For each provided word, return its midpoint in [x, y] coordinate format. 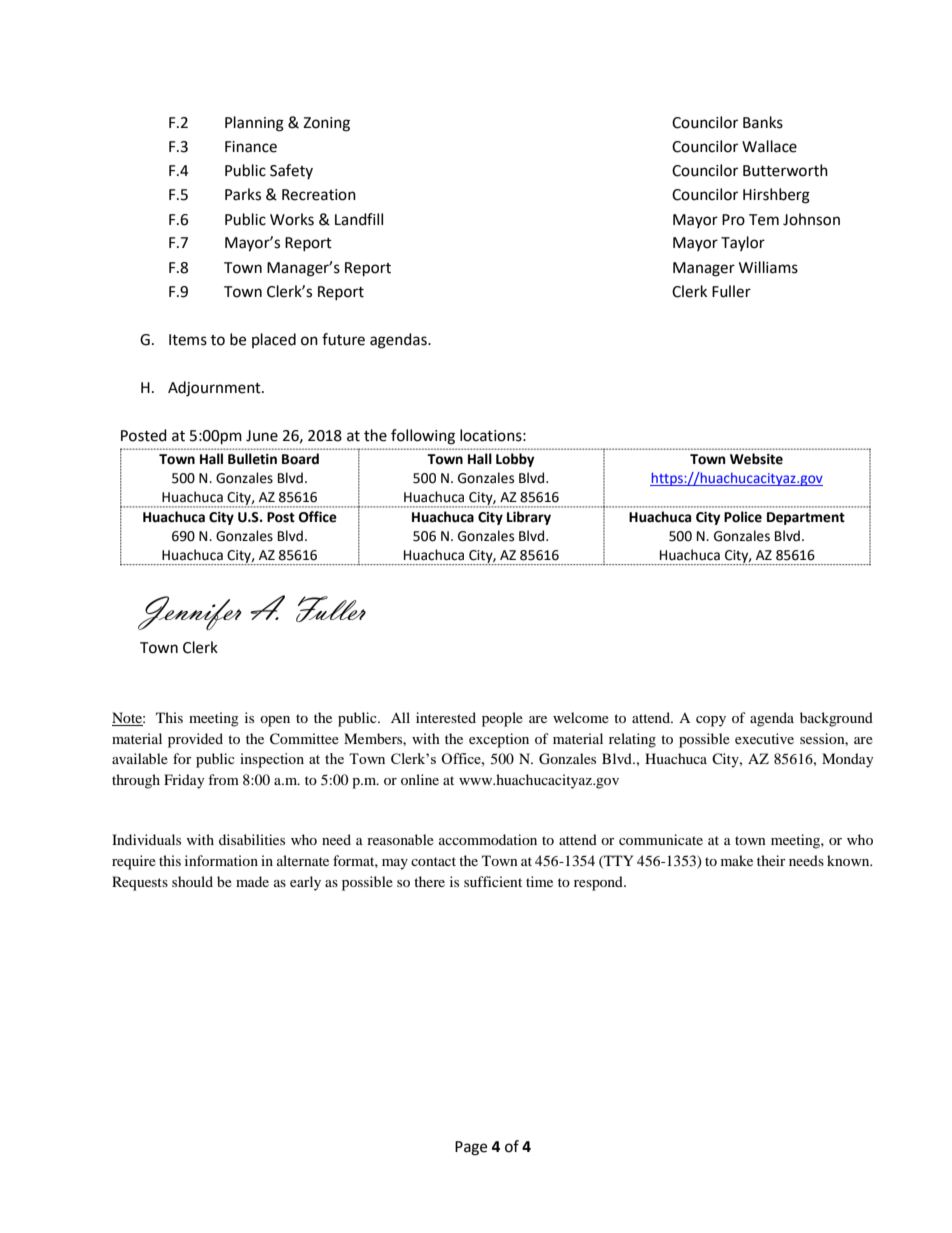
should [192, 881]
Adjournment [215, 389]
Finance [251, 147]
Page [471, 1148]
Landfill [359, 219]
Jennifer [190, 613]
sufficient [493, 881]
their [771, 860]
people [502, 719]
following [423, 437]
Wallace [769, 146]
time [539, 881]
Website [756, 459]
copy [711, 721]
